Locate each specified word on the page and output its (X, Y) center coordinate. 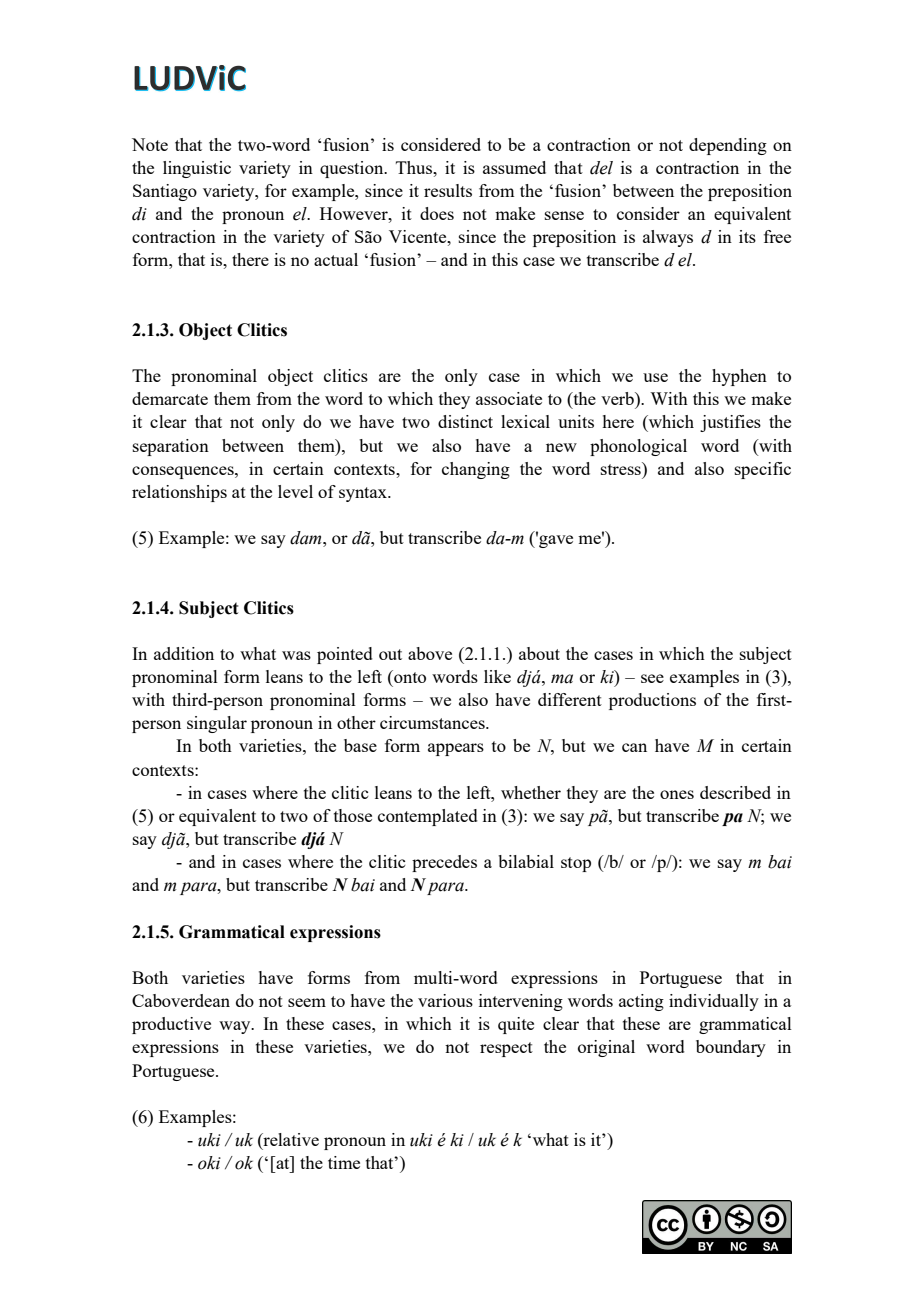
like (497, 676)
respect (506, 1049)
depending (728, 146)
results (448, 190)
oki (209, 1163)
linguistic (197, 169)
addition (184, 653)
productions (652, 701)
